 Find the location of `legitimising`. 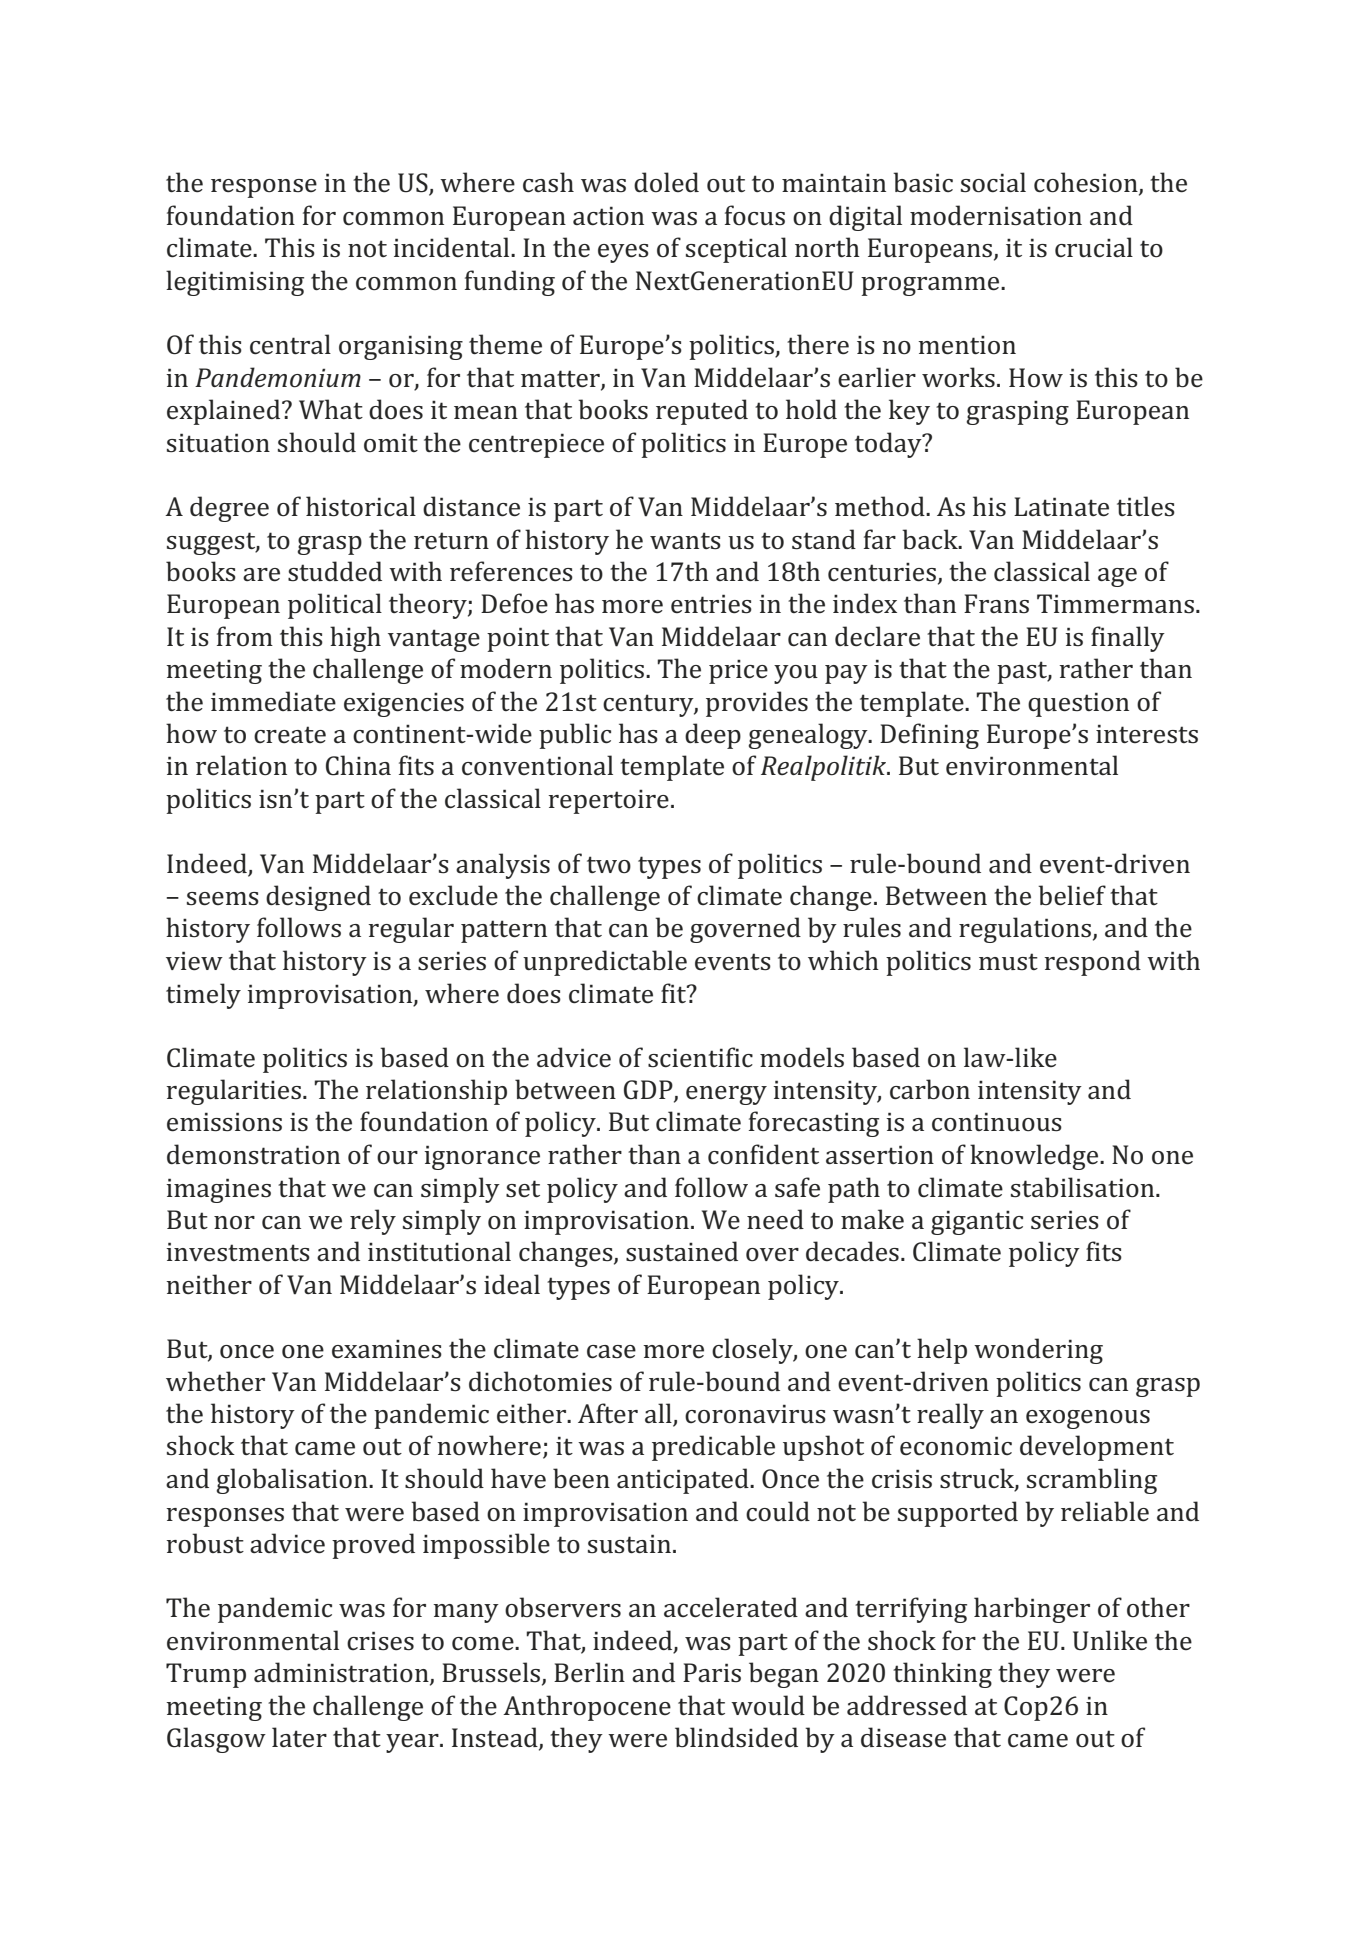

legitimising is located at coordinates (235, 283).
